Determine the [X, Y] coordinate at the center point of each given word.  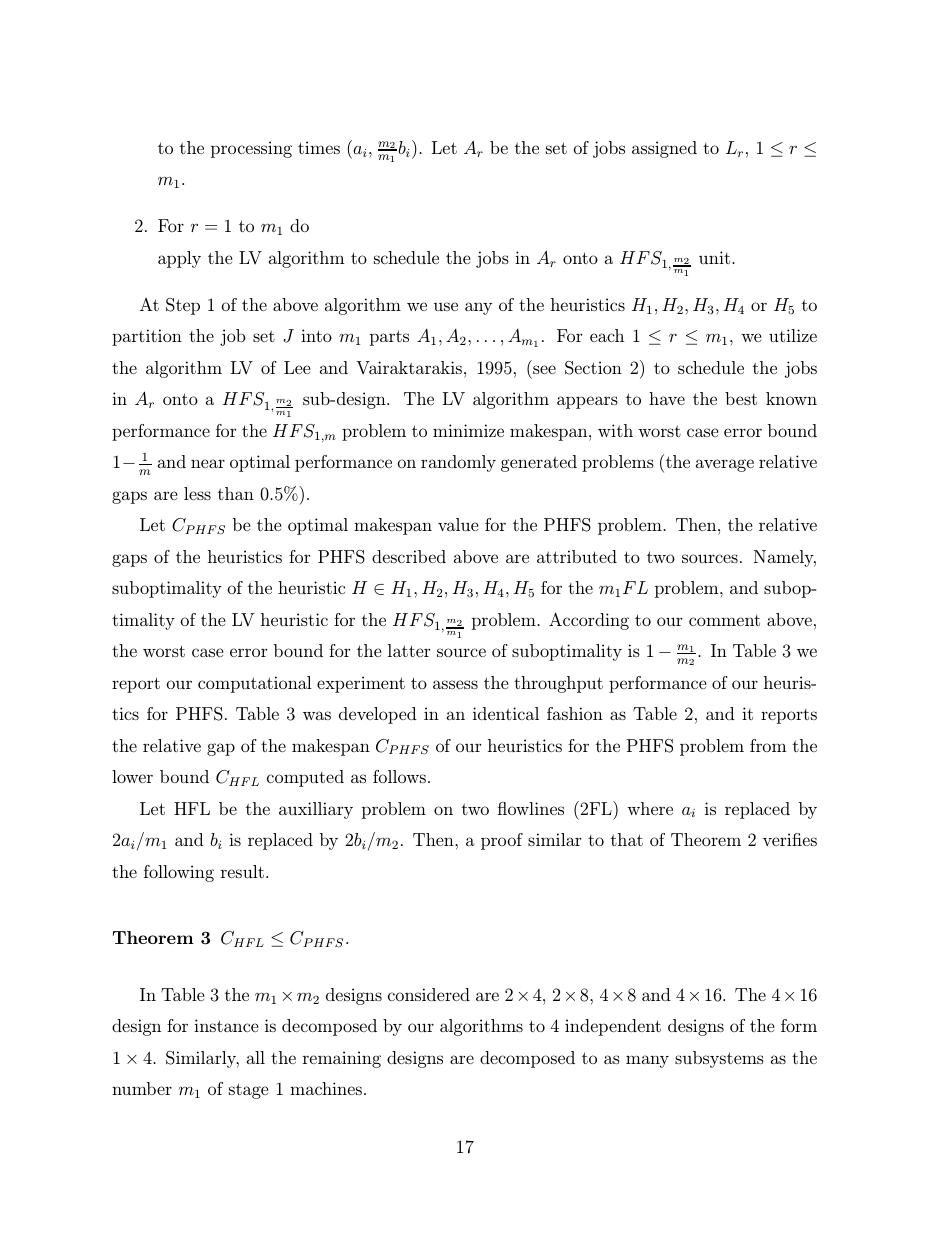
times [319, 147]
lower [132, 776]
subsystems [719, 1059]
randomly [458, 463]
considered [429, 994]
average [725, 465]
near [208, 463]
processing [251, 149]
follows [399, 776]
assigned [664, 149]
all [256, 1057]
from [768, 745]
